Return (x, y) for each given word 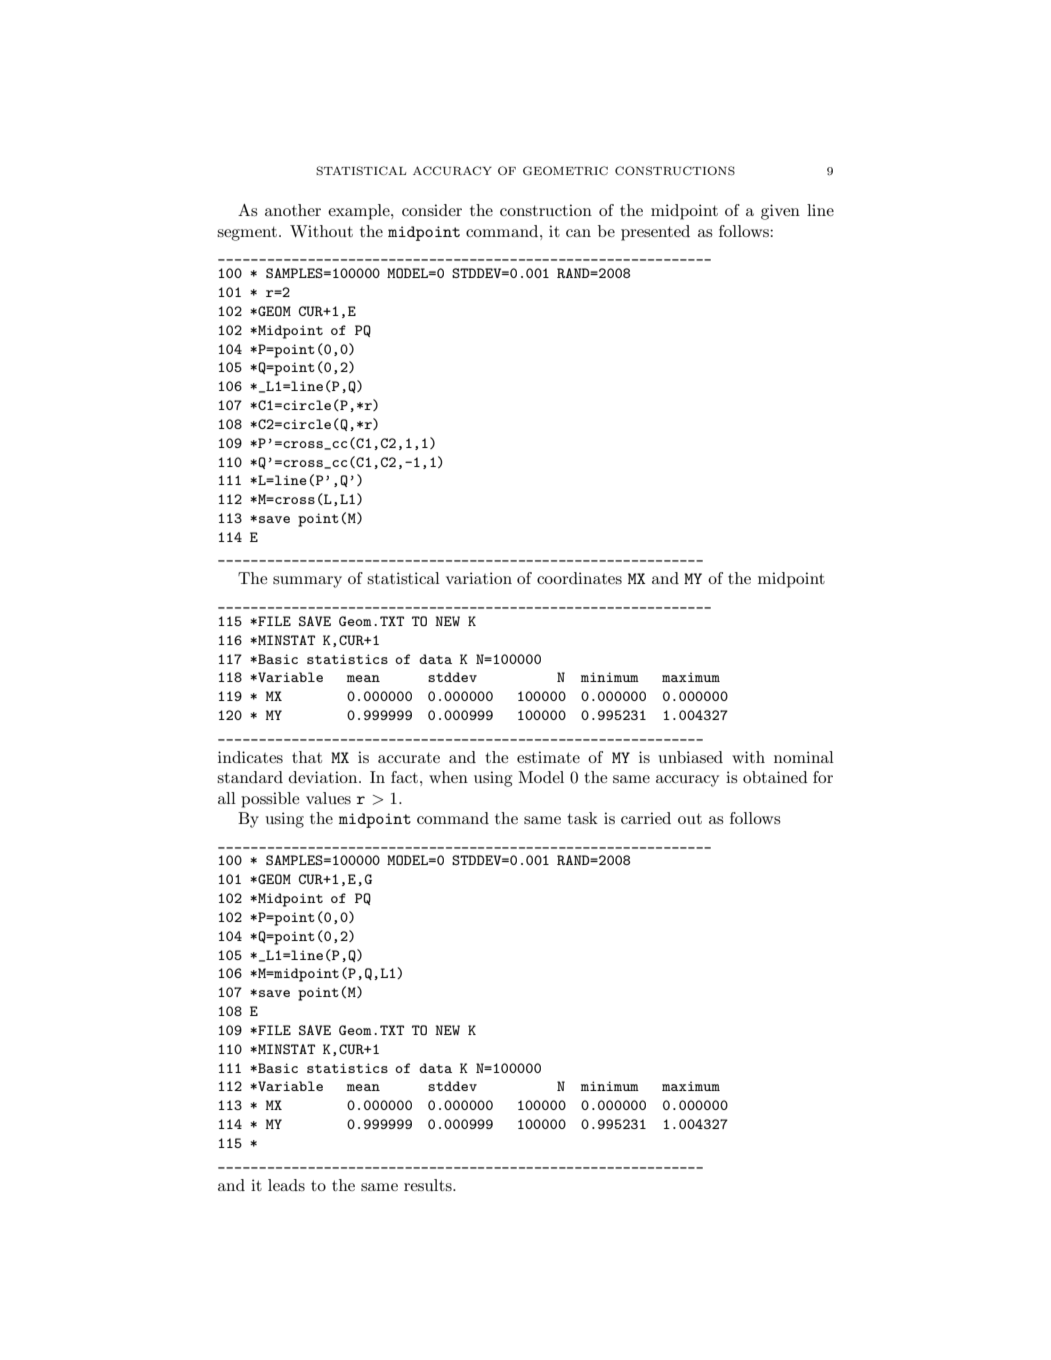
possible (270, 800)
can (578, 233)
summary (307, 582)
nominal (804, 757)
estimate (548, 757)
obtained (775, 777)
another (293, 210)
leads (286, 1185)
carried (646, 818)
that (307, 757)
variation (479, 578)
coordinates (579, 578)
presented (655, 233)
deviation (324, 777)
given (780, 212)
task (582, 818)
